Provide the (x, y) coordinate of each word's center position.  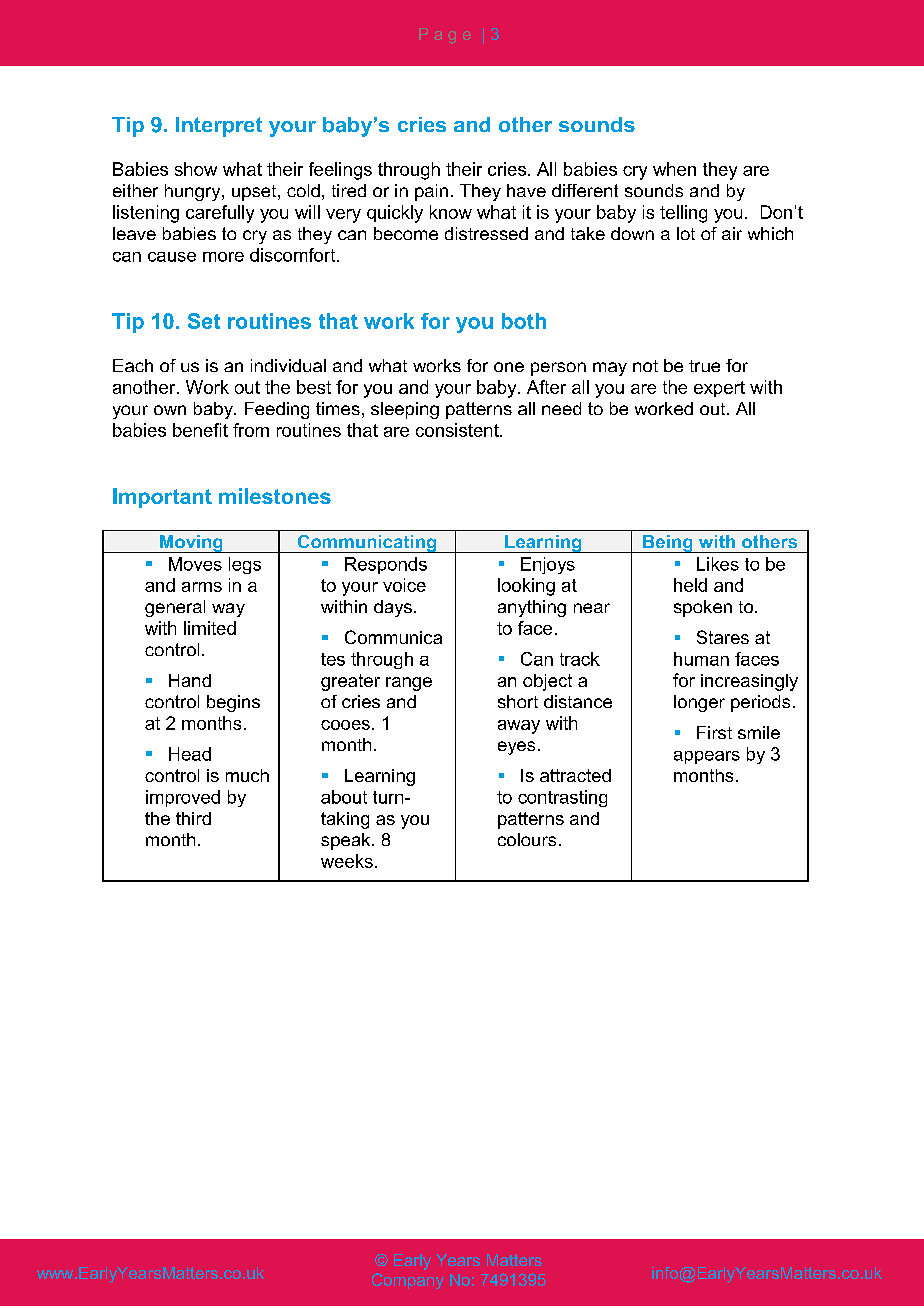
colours (527, 839)
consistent (458, 430)
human (701, 659)
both (524, 321)
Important (162, 498)
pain (431, 192)
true (704, 366)
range (409, 684)
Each (133, 365)
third (193, 818)
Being (668, 544)
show (196, 169)
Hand (190, 680)
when (674, 169)
